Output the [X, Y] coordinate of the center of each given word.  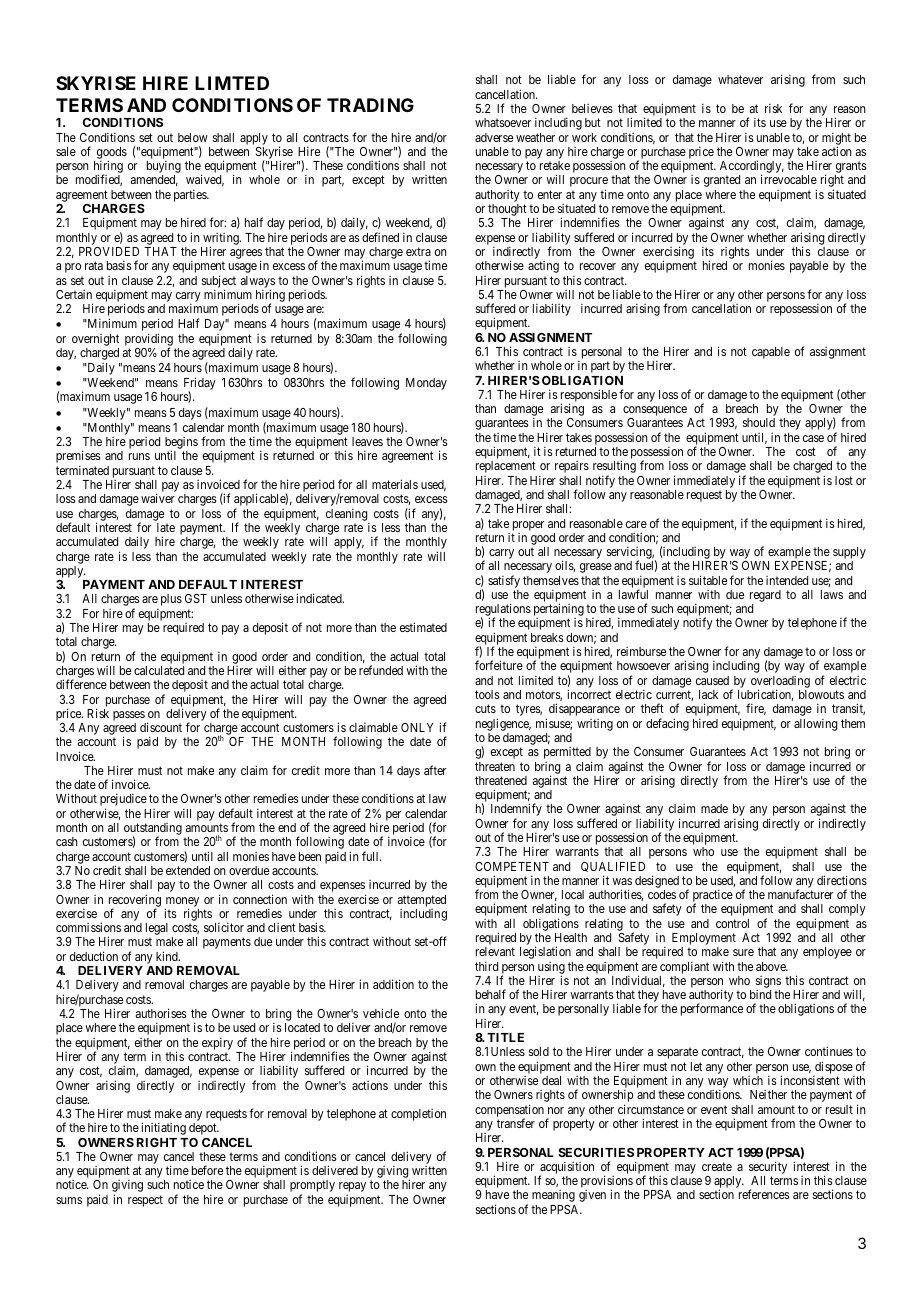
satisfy [504, 581]
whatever [740, 79]
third [486, 966]
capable [771, 353]
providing [149, 340]
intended [787, 580]
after [435, 770]
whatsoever [503, 122]
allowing [815, 724]
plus [171, 600]
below [193, 137]
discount [161, 727]
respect [145, 1201]
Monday [426, 384]
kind [168, 956]
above [772, 966]
